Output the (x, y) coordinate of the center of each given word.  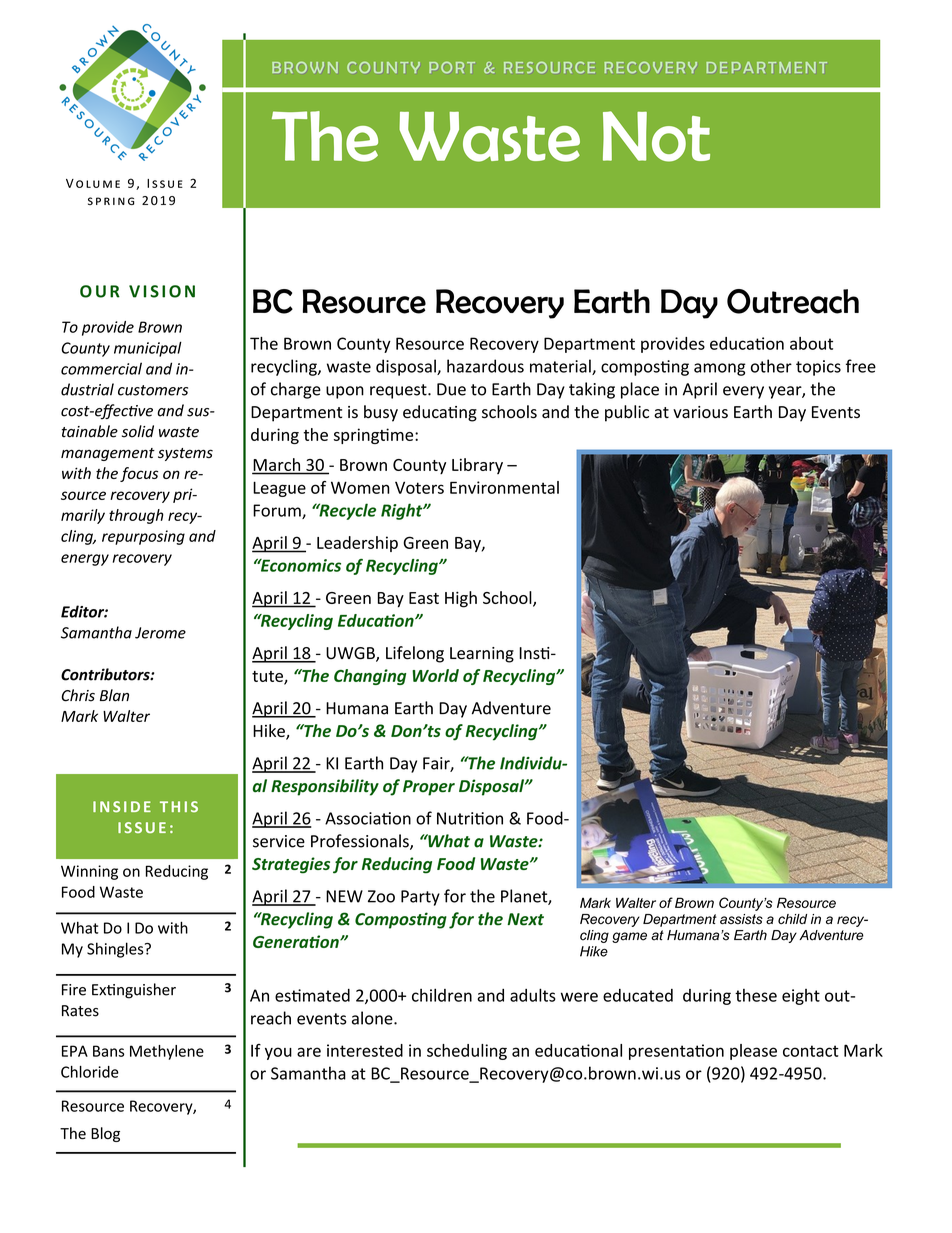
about (811, 343)
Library (477, 466)
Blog (105, 1134)
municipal (148, 349)
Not (656, 136)
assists (741, 919)
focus (139, 474)
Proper (429, 788)
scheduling (467, 1052)
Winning (89, 872)
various (700, 412)
